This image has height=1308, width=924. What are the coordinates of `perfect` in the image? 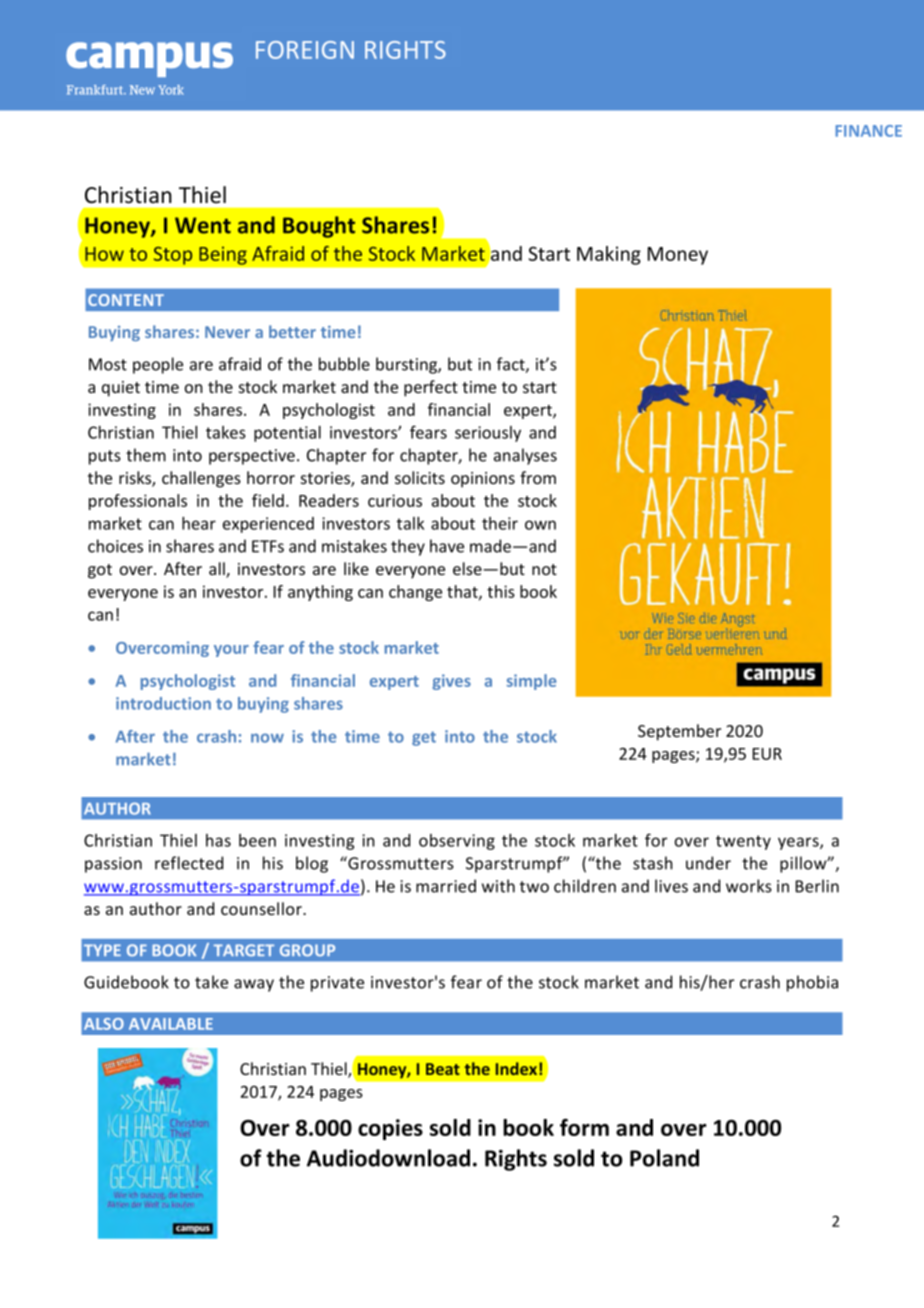 It's located at (431, 388).
